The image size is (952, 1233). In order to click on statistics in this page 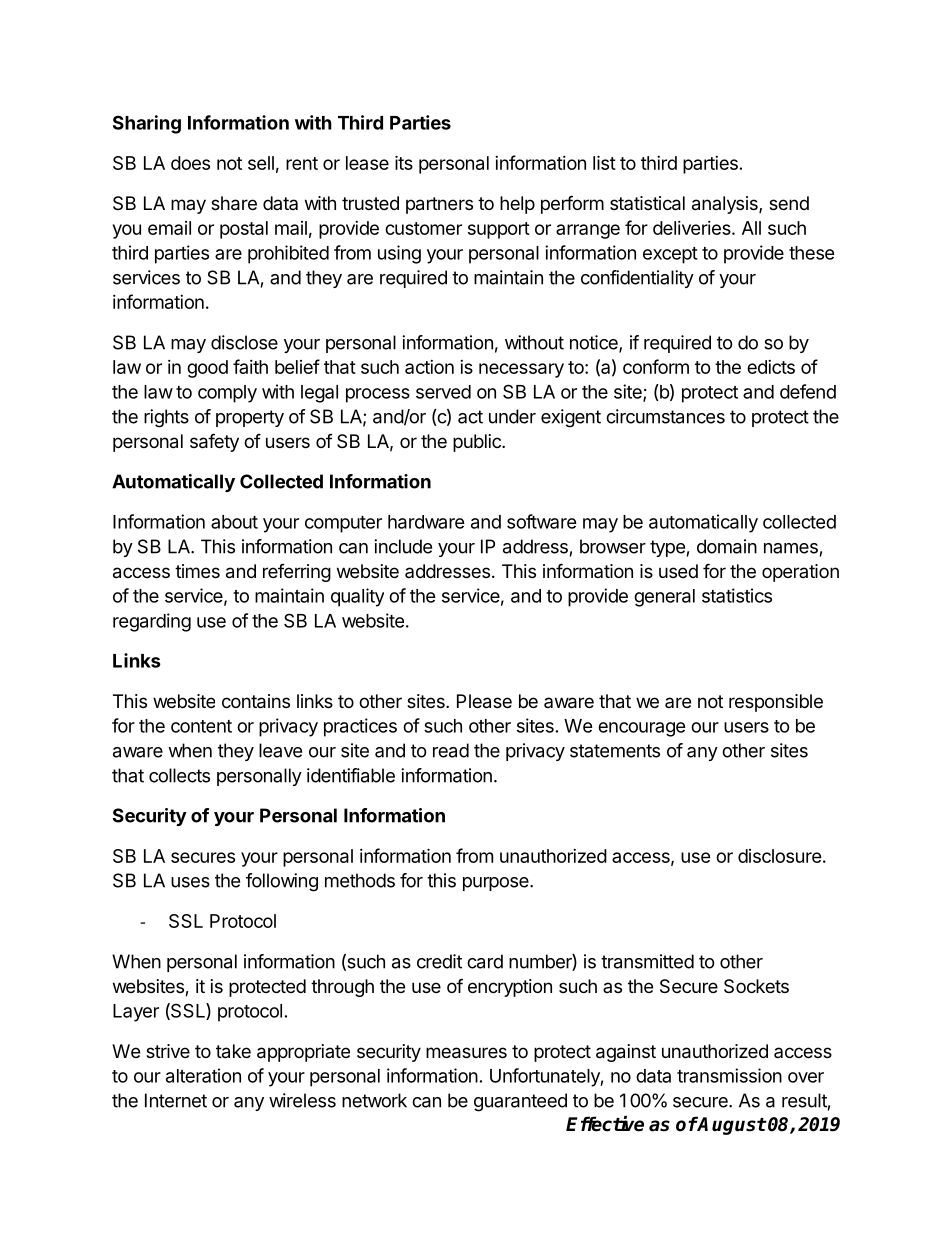, I will do `click(737, 595)`.
